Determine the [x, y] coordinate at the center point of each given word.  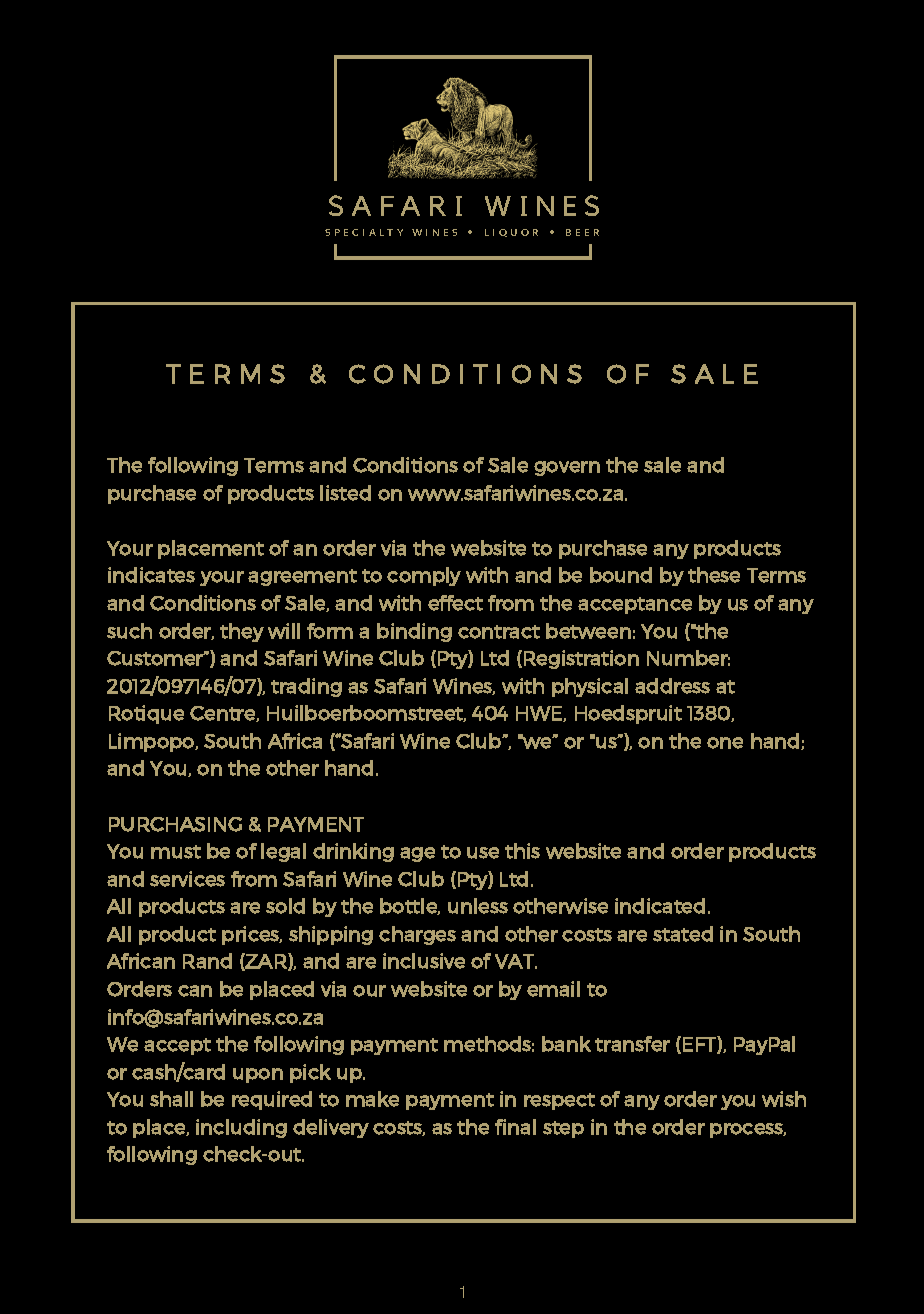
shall [171, 1099]
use [483, 853]
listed [345, 493]
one [725, 743]
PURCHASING [175, 824]
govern [567, 468]
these [714, 575]
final [515, 1127]
